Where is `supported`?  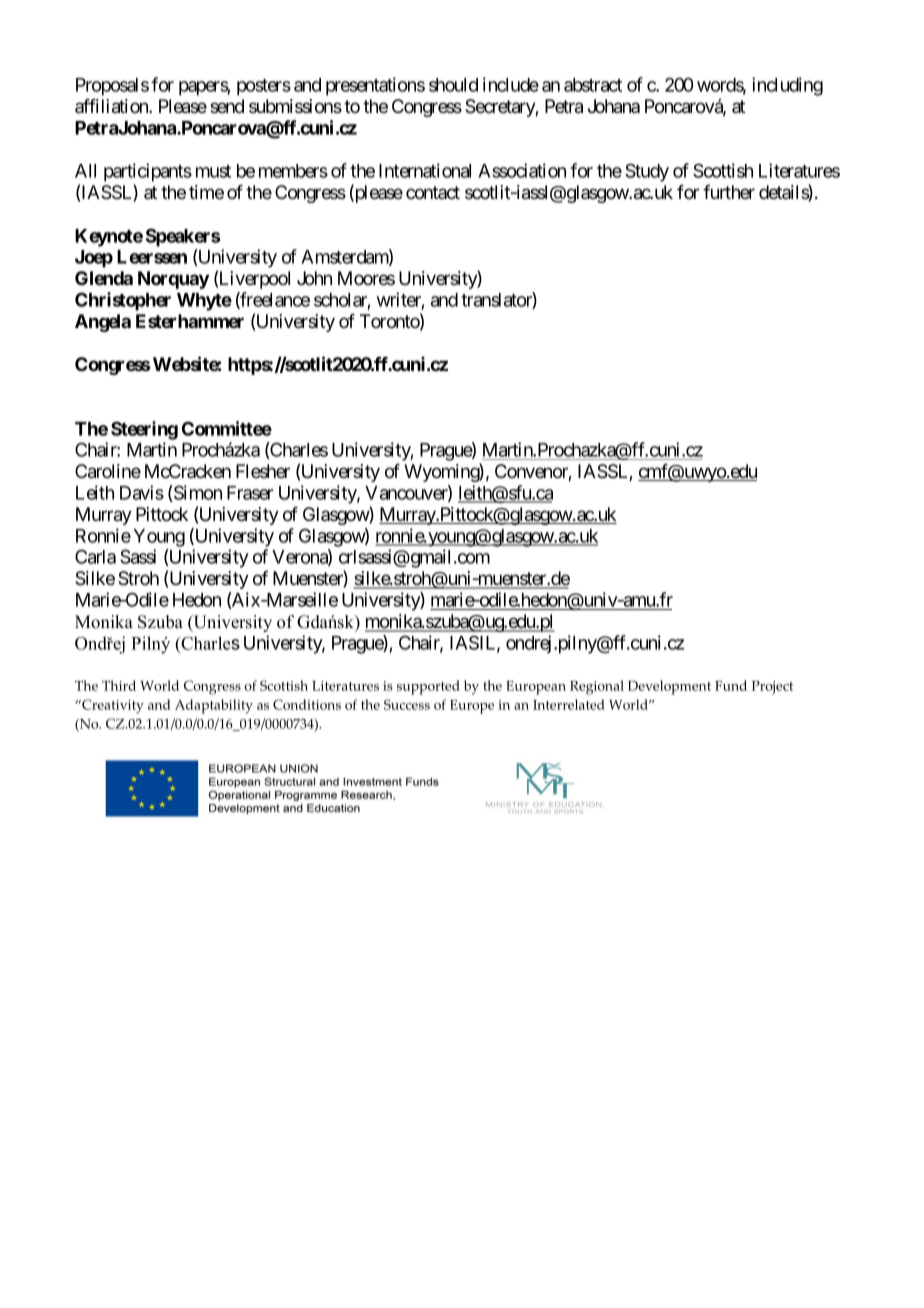
supported is located at coordinates (428, 687).
